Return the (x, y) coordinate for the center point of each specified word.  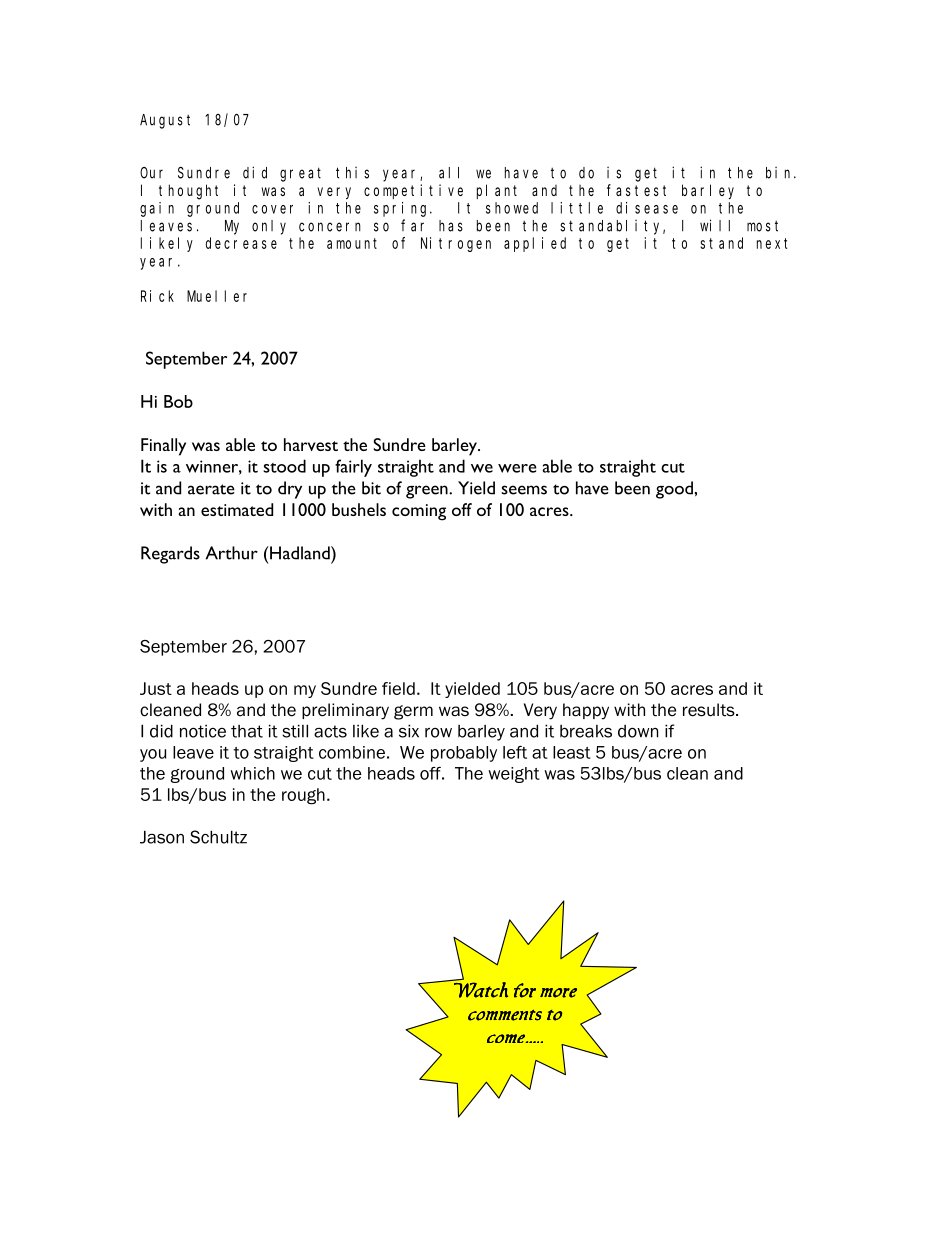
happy (586, 711)
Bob (178, 401)
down (638, 731)
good (674, 490)
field (398, 688)
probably (464, 754)
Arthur (232, 553)
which (252, 773)
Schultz (218, 837)
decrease (241, 243)
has (451, 226)
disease (647, 208)
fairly (353, 468)
